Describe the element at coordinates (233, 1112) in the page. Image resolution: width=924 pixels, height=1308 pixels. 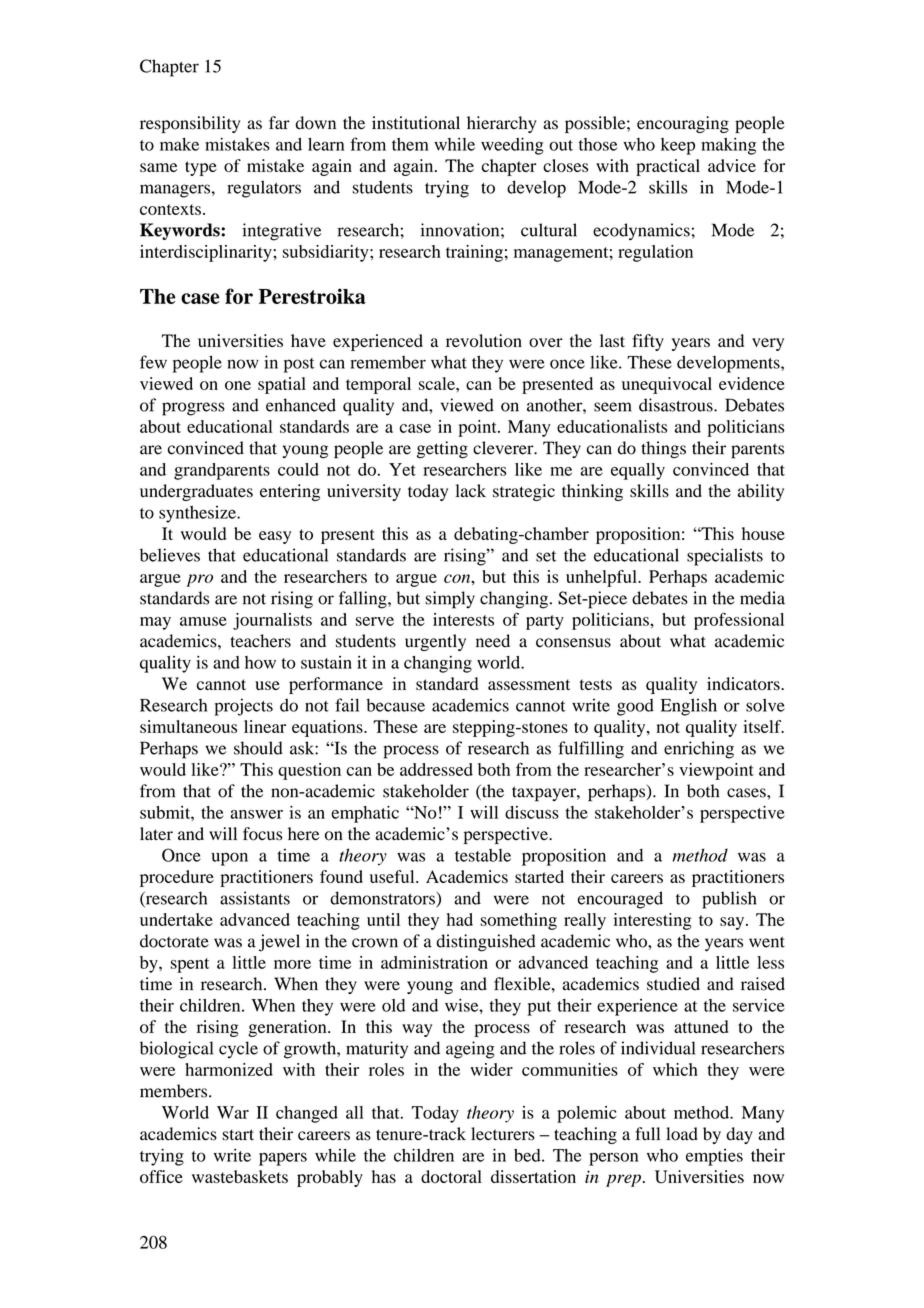
I see `War` at that location.
